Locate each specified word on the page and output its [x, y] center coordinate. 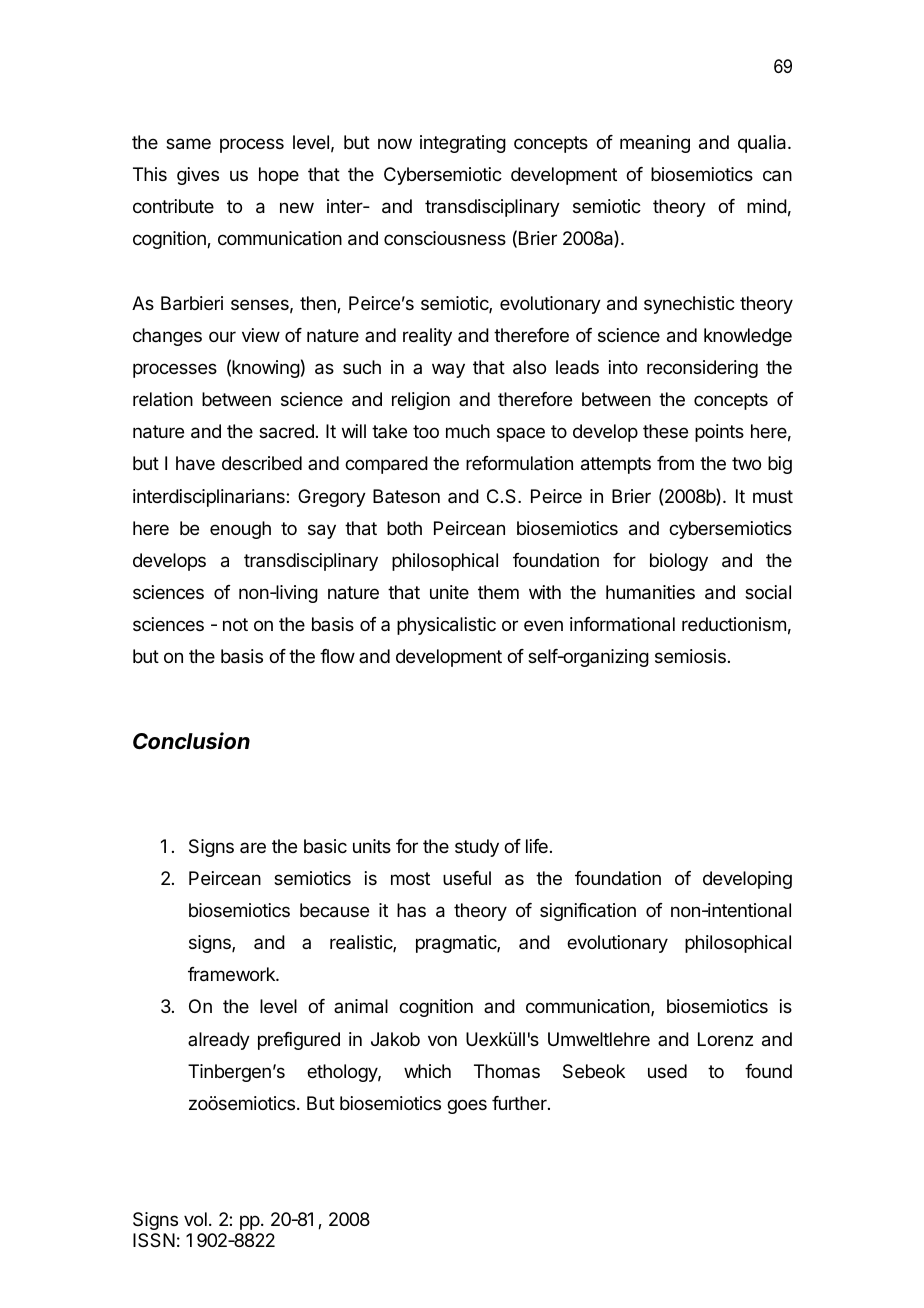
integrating [463, 144]
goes [467, 1106]
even [543, 625]
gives [198, 176]
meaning [655, 144]
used [667, 1071]
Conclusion [191, 741]
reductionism [734, 624]
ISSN [154, 1240]
